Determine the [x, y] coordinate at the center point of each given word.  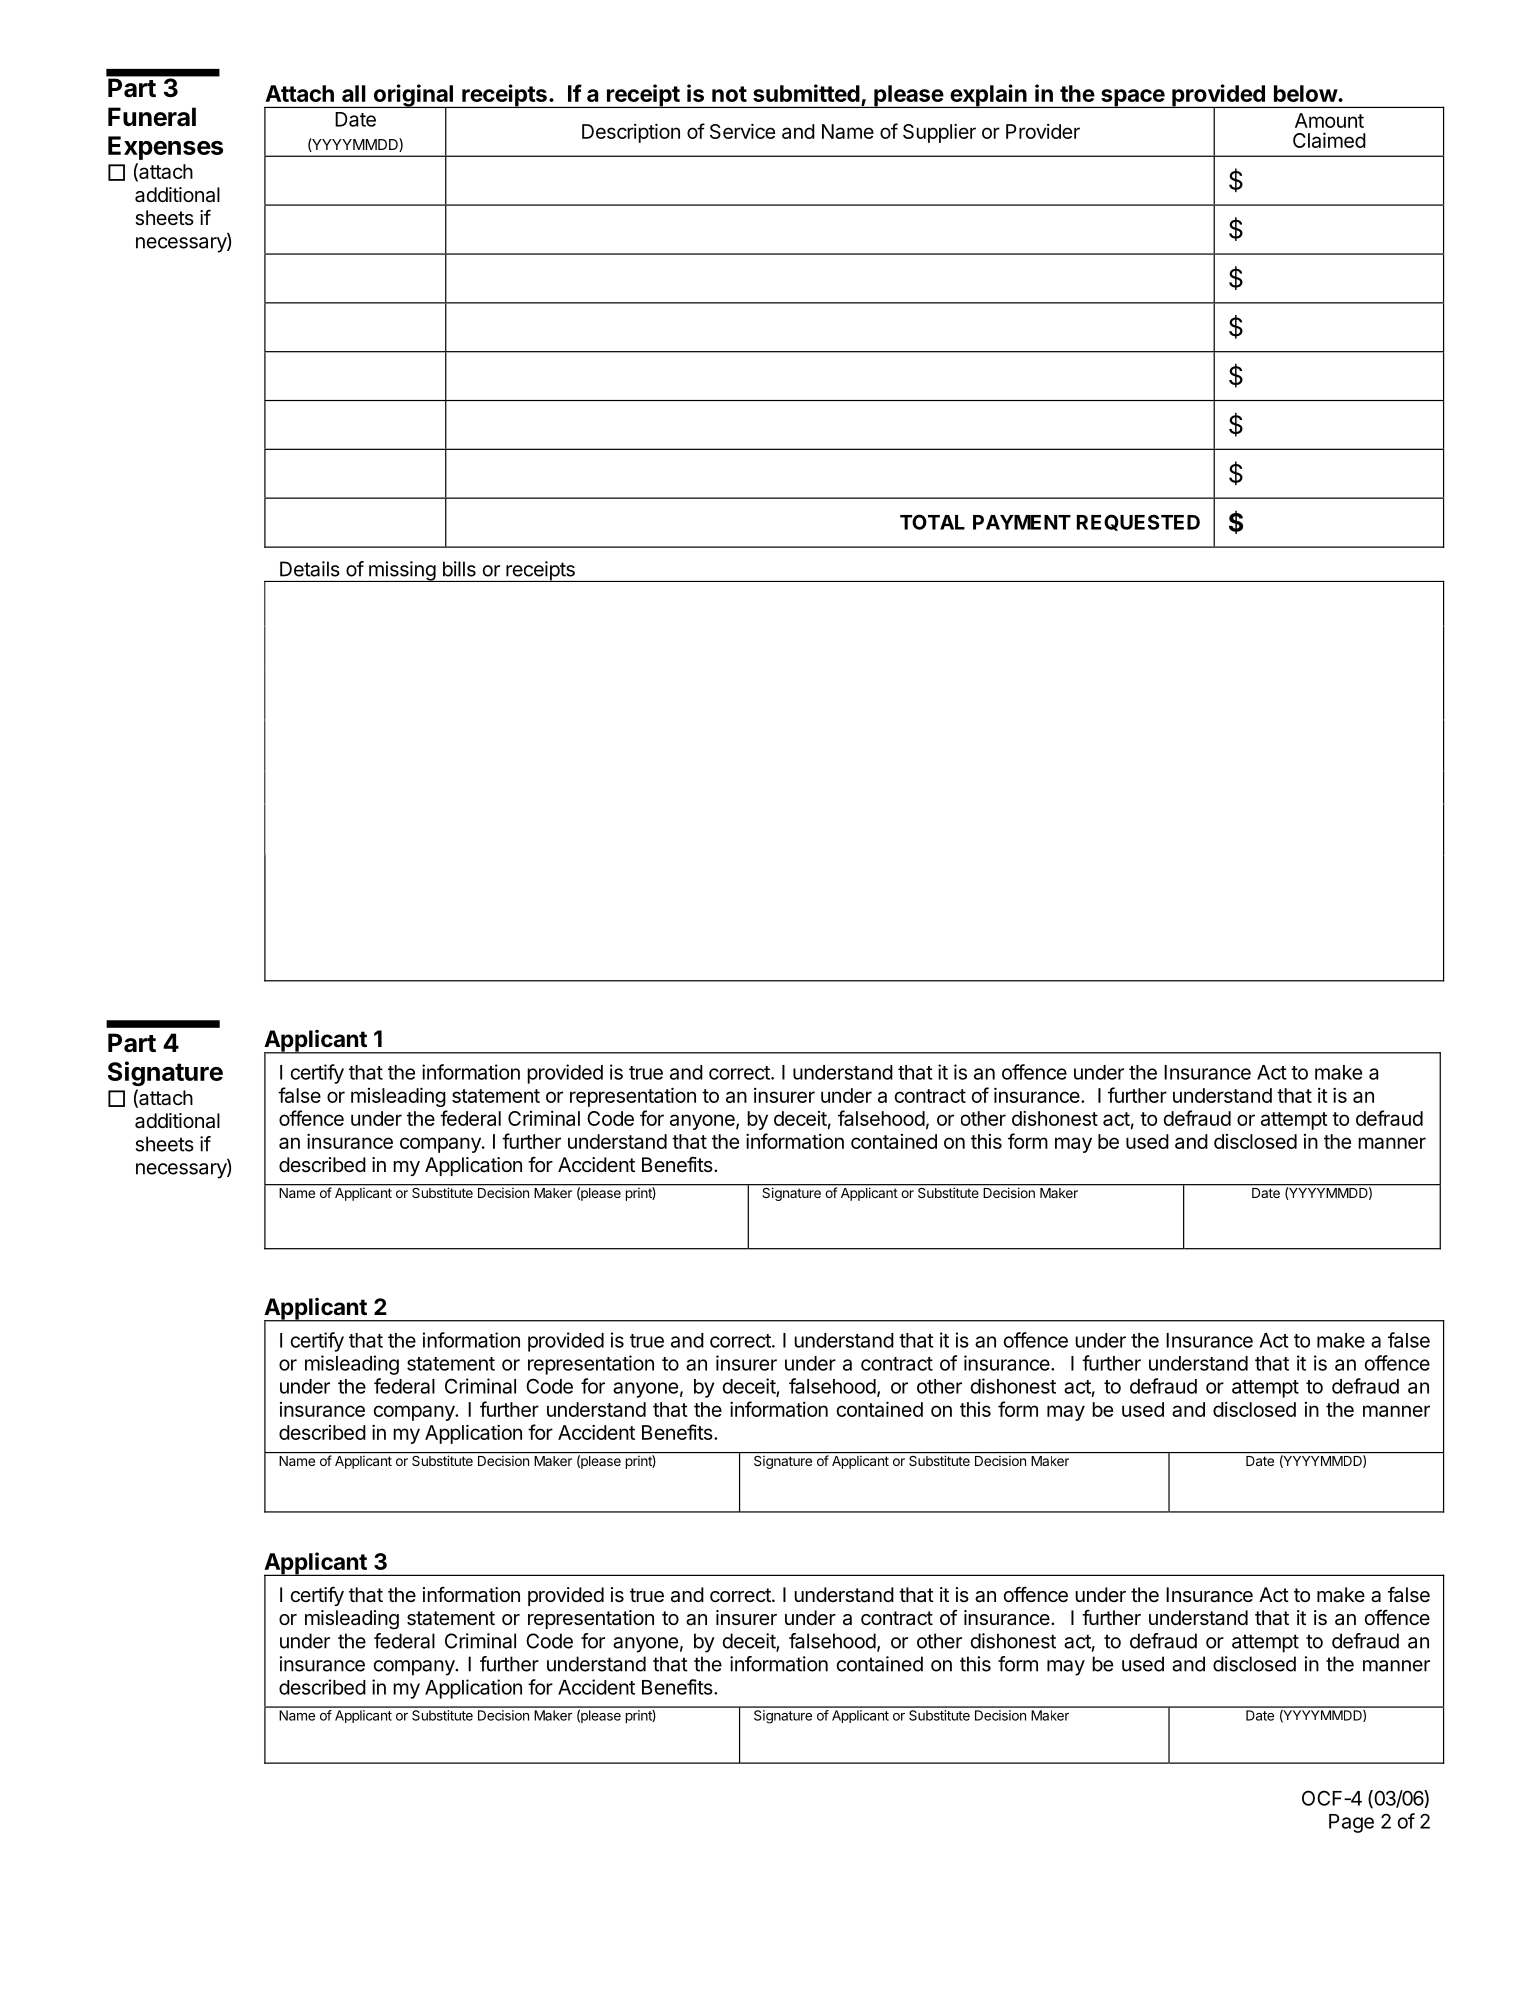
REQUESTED [1138, 522]
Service [742, 131]
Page [1351, 1823]
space [1132, 98]
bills [459, 569]
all [354, 93]
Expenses [165, 148]
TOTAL [932, 522]
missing [402, 571]
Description [631, 133]
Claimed [1329, 140]
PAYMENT [1022, 522]
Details [310, 569]
